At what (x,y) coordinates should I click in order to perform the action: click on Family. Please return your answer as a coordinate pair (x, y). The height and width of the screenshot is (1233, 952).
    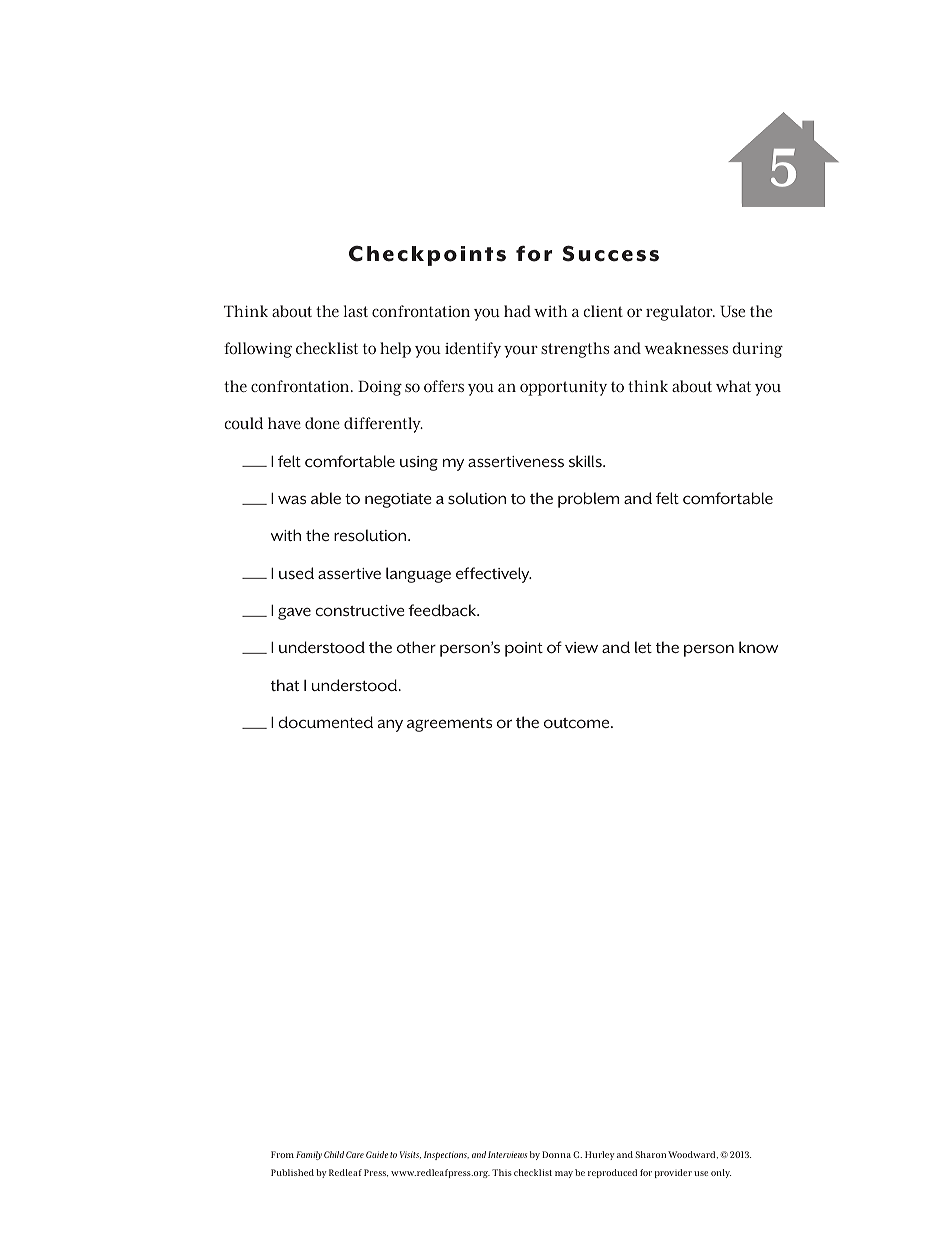
    Looking at the image, I should click on (309, 1155).
